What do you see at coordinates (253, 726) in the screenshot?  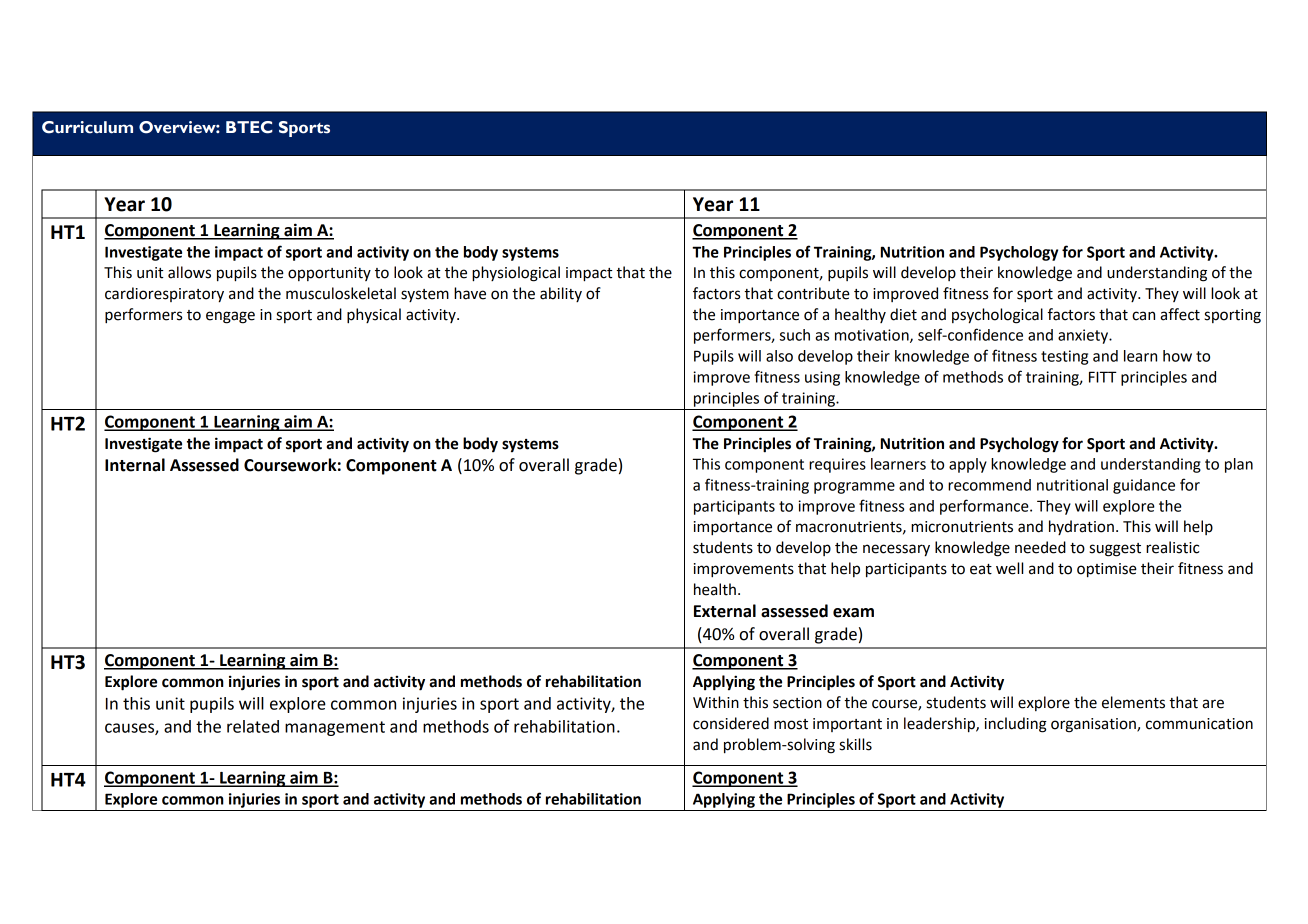 I see `related` at bounding box center [253, 726].
